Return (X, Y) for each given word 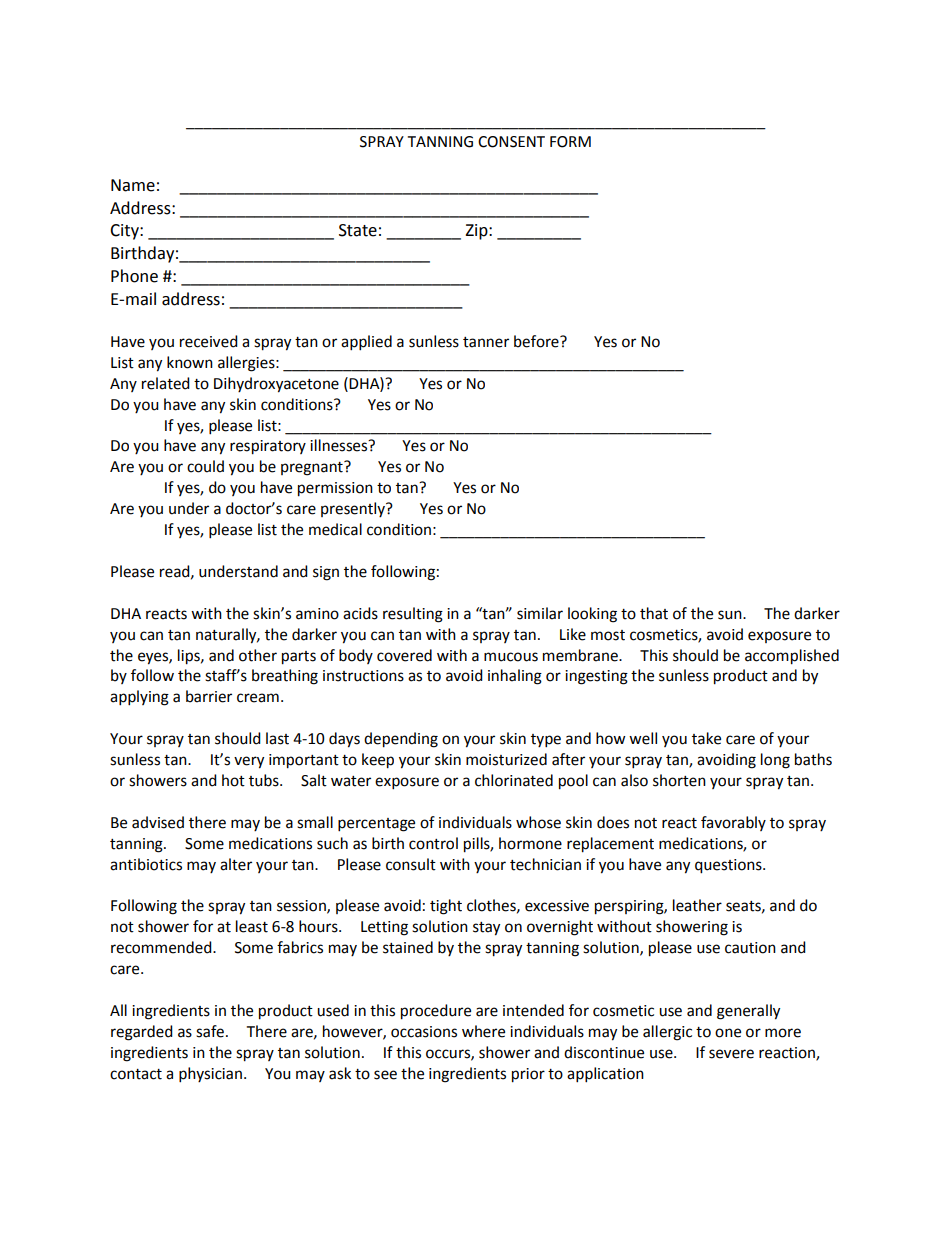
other (258, 655)
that (654, 613)
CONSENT (511, 142)
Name (133, 185)
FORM (570, 142)
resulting (413, 615)
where (483, 1031)
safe (210, 1031)
